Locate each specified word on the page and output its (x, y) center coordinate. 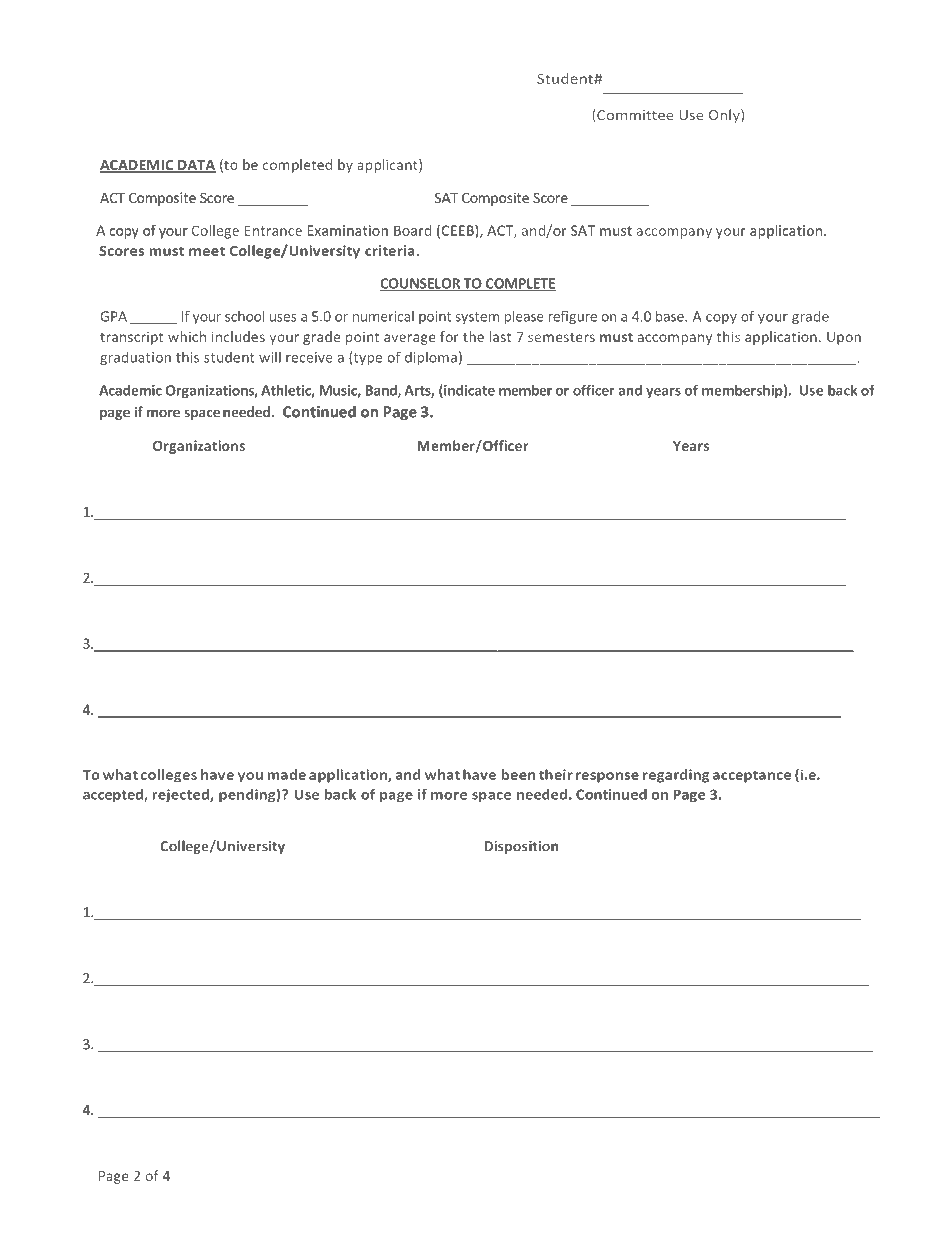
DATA (196, 166)
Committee (634, 114)
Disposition (521, 847)
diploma (431, 358)
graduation (135, 359)
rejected (182, 795)
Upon (844, 338)
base (671, 316)
